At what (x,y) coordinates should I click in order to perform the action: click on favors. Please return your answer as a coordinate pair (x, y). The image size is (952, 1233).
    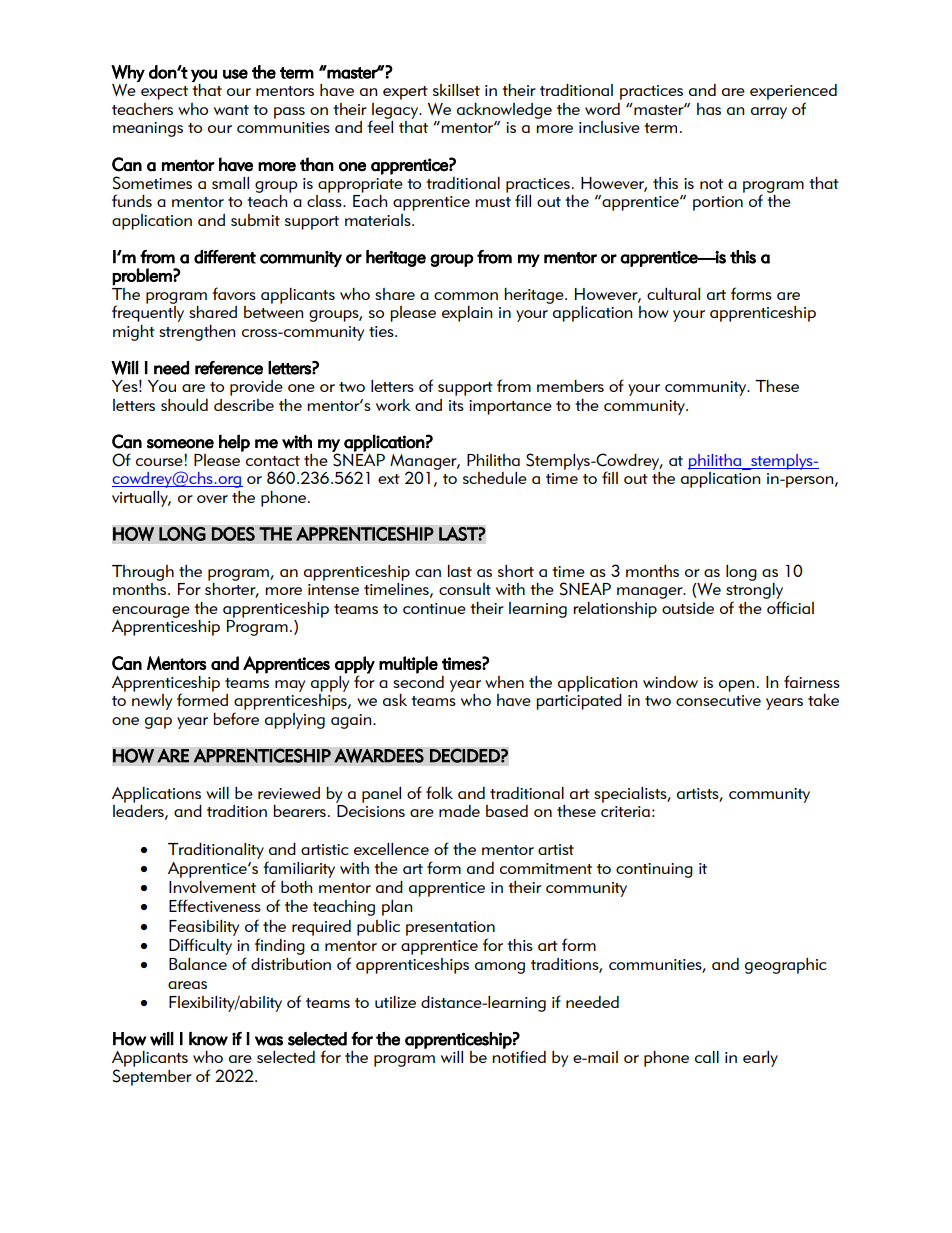
    Looking at the image, I should click on (234, 293).
